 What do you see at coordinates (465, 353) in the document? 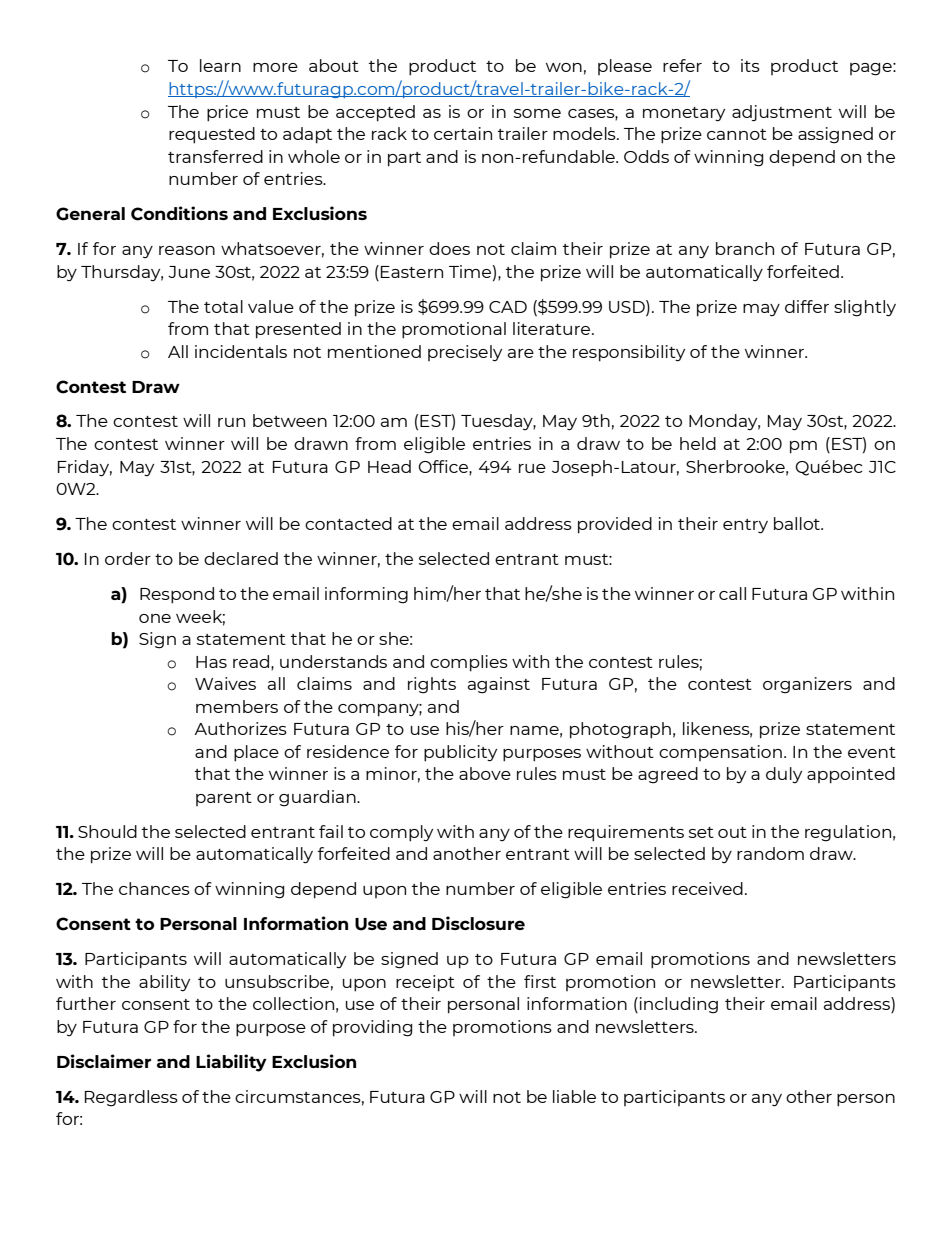
I see `precisely` at bounding box center [465, 353].
